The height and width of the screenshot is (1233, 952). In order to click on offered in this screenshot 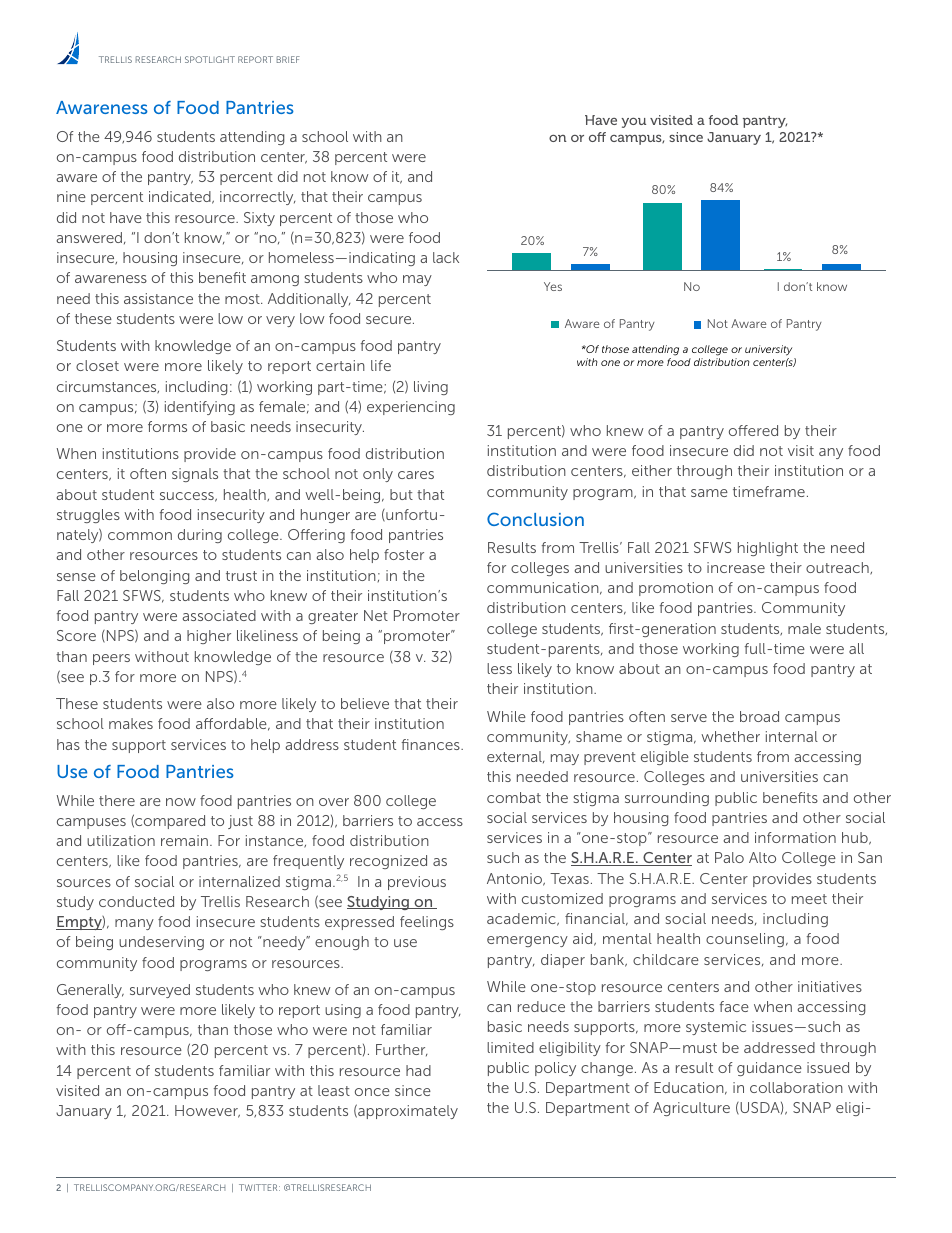, I will do `click(753, 430)`.
